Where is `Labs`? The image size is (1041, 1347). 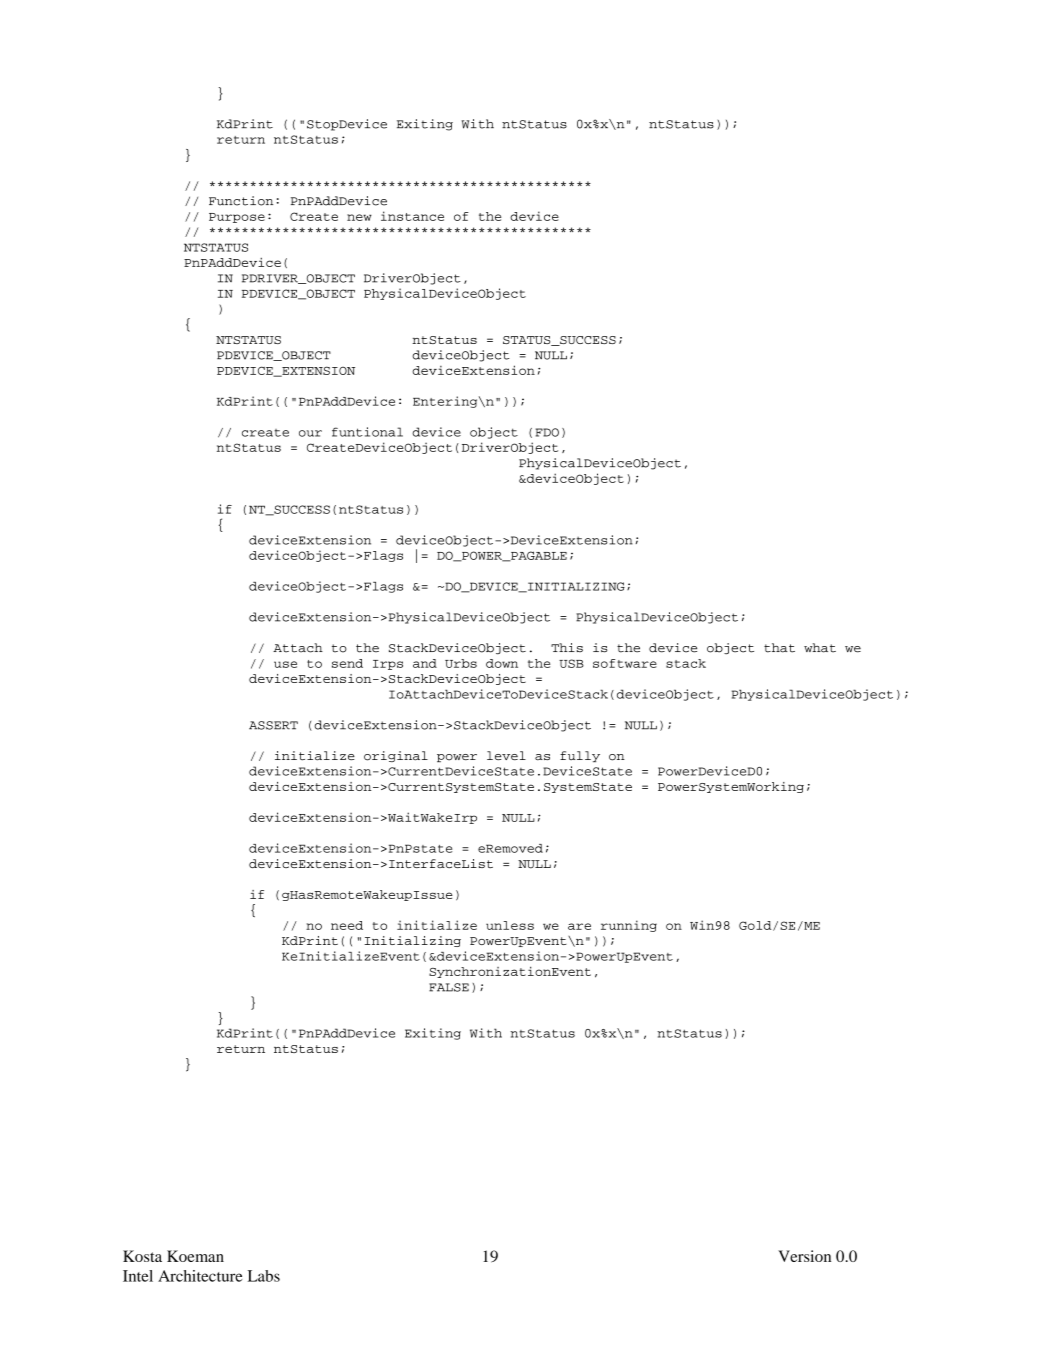
Labs is located at coordinates (264, 1276).
